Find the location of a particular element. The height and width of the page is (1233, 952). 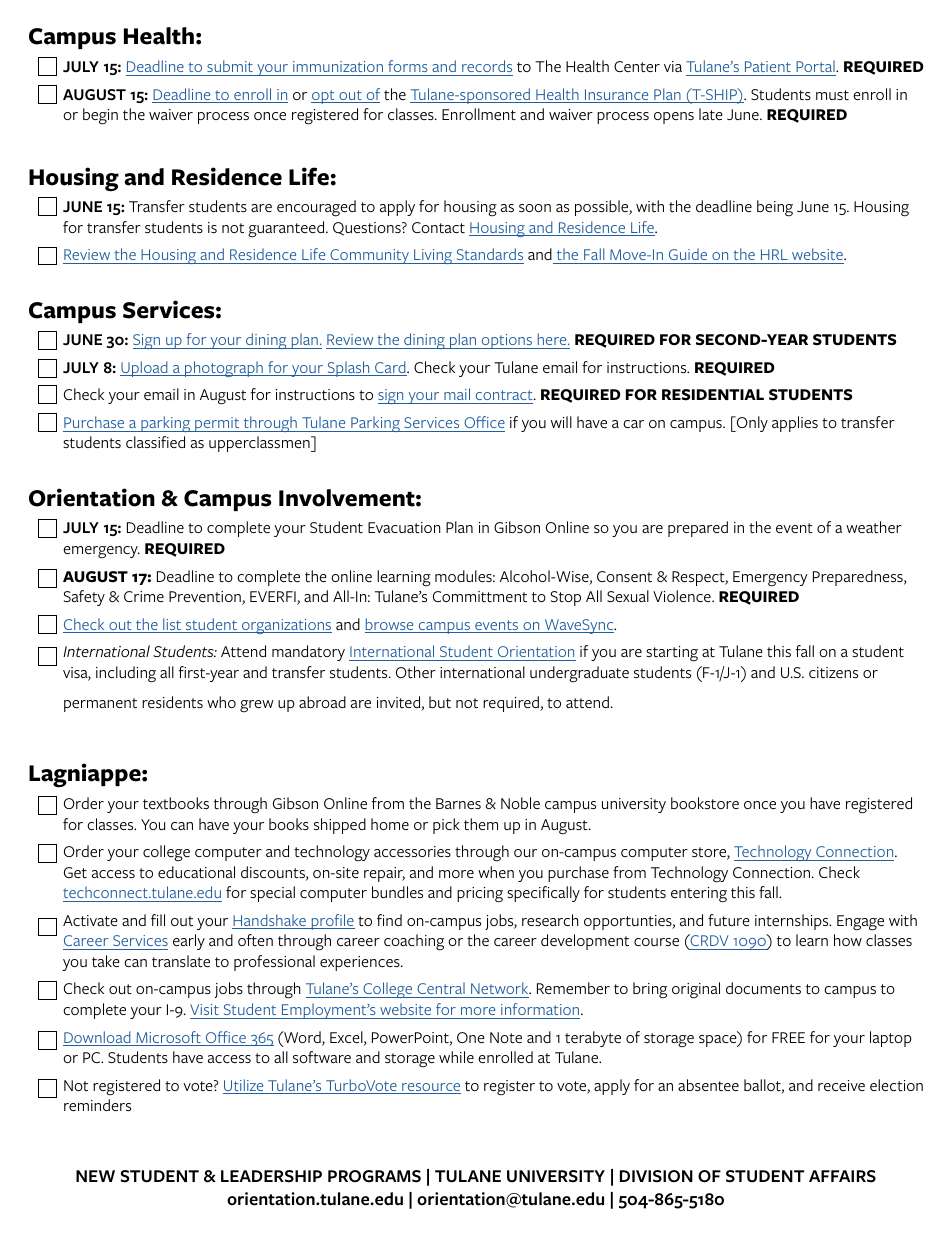

weather is located at coordinates (874, 527).
